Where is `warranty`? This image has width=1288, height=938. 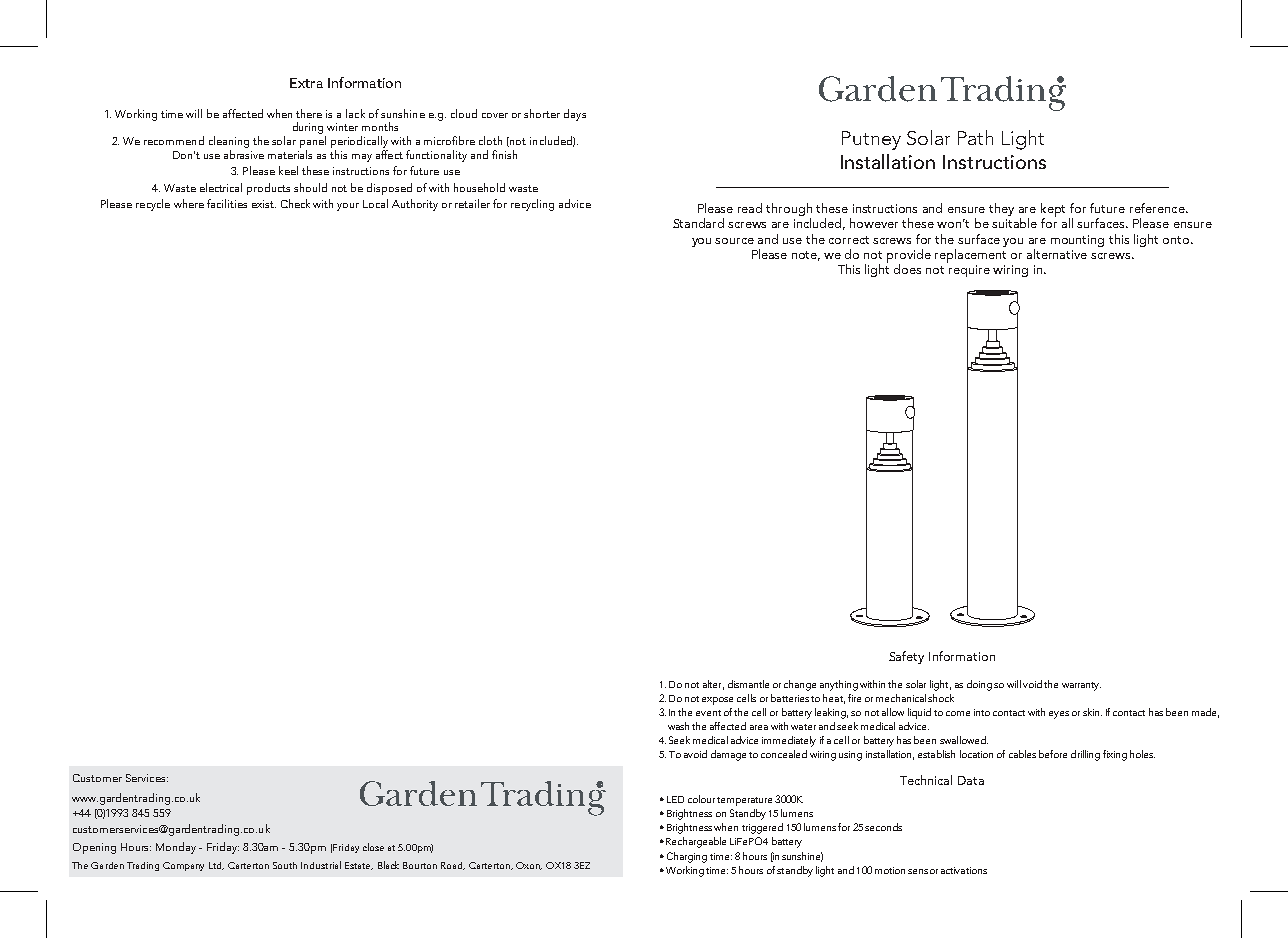 warranty is located at coordinates (1081, 686).
